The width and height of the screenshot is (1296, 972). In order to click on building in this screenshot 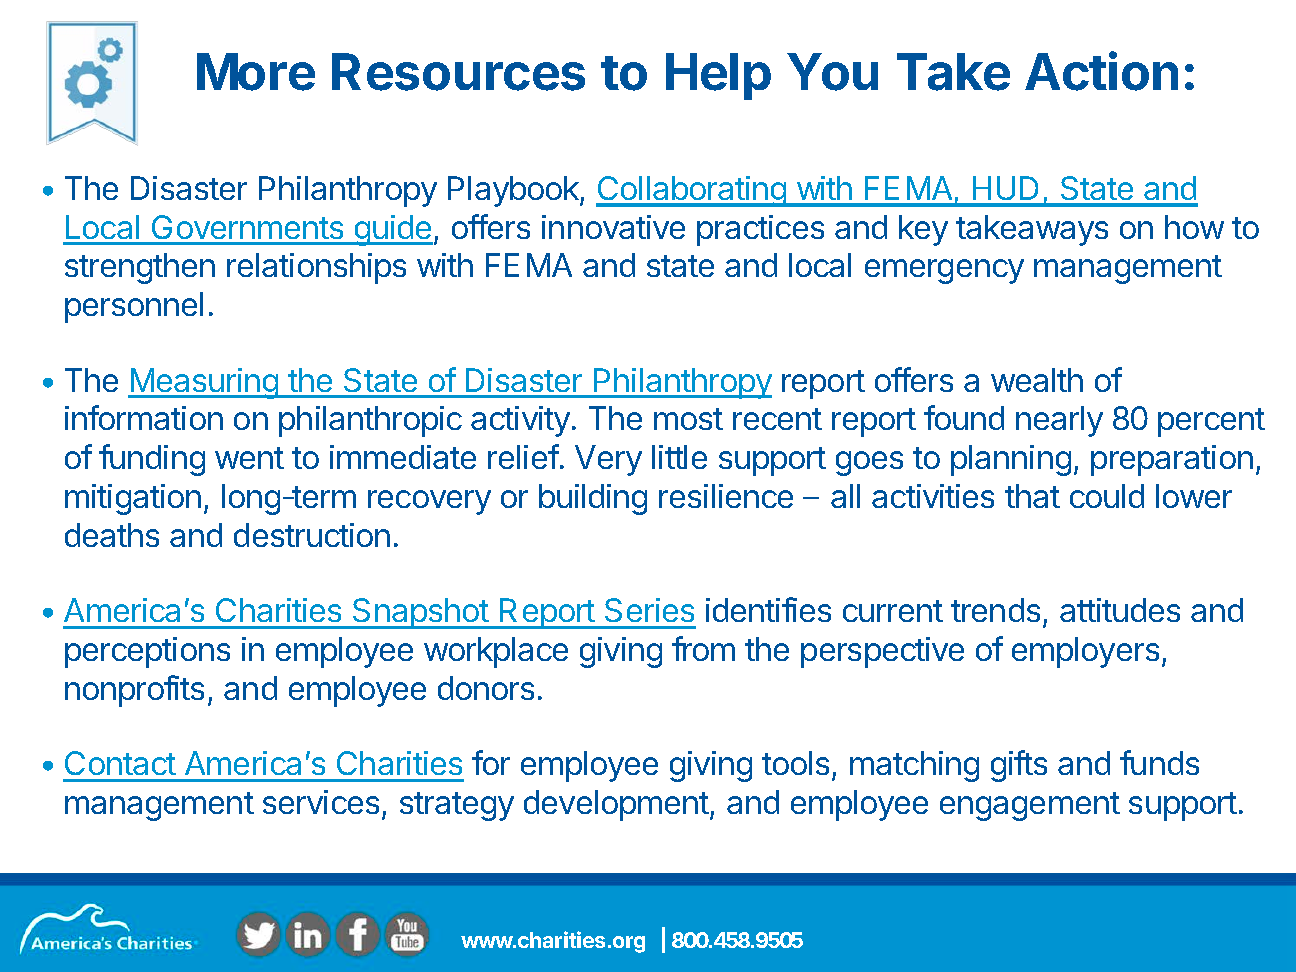, I will do `click(593, 499)`.
